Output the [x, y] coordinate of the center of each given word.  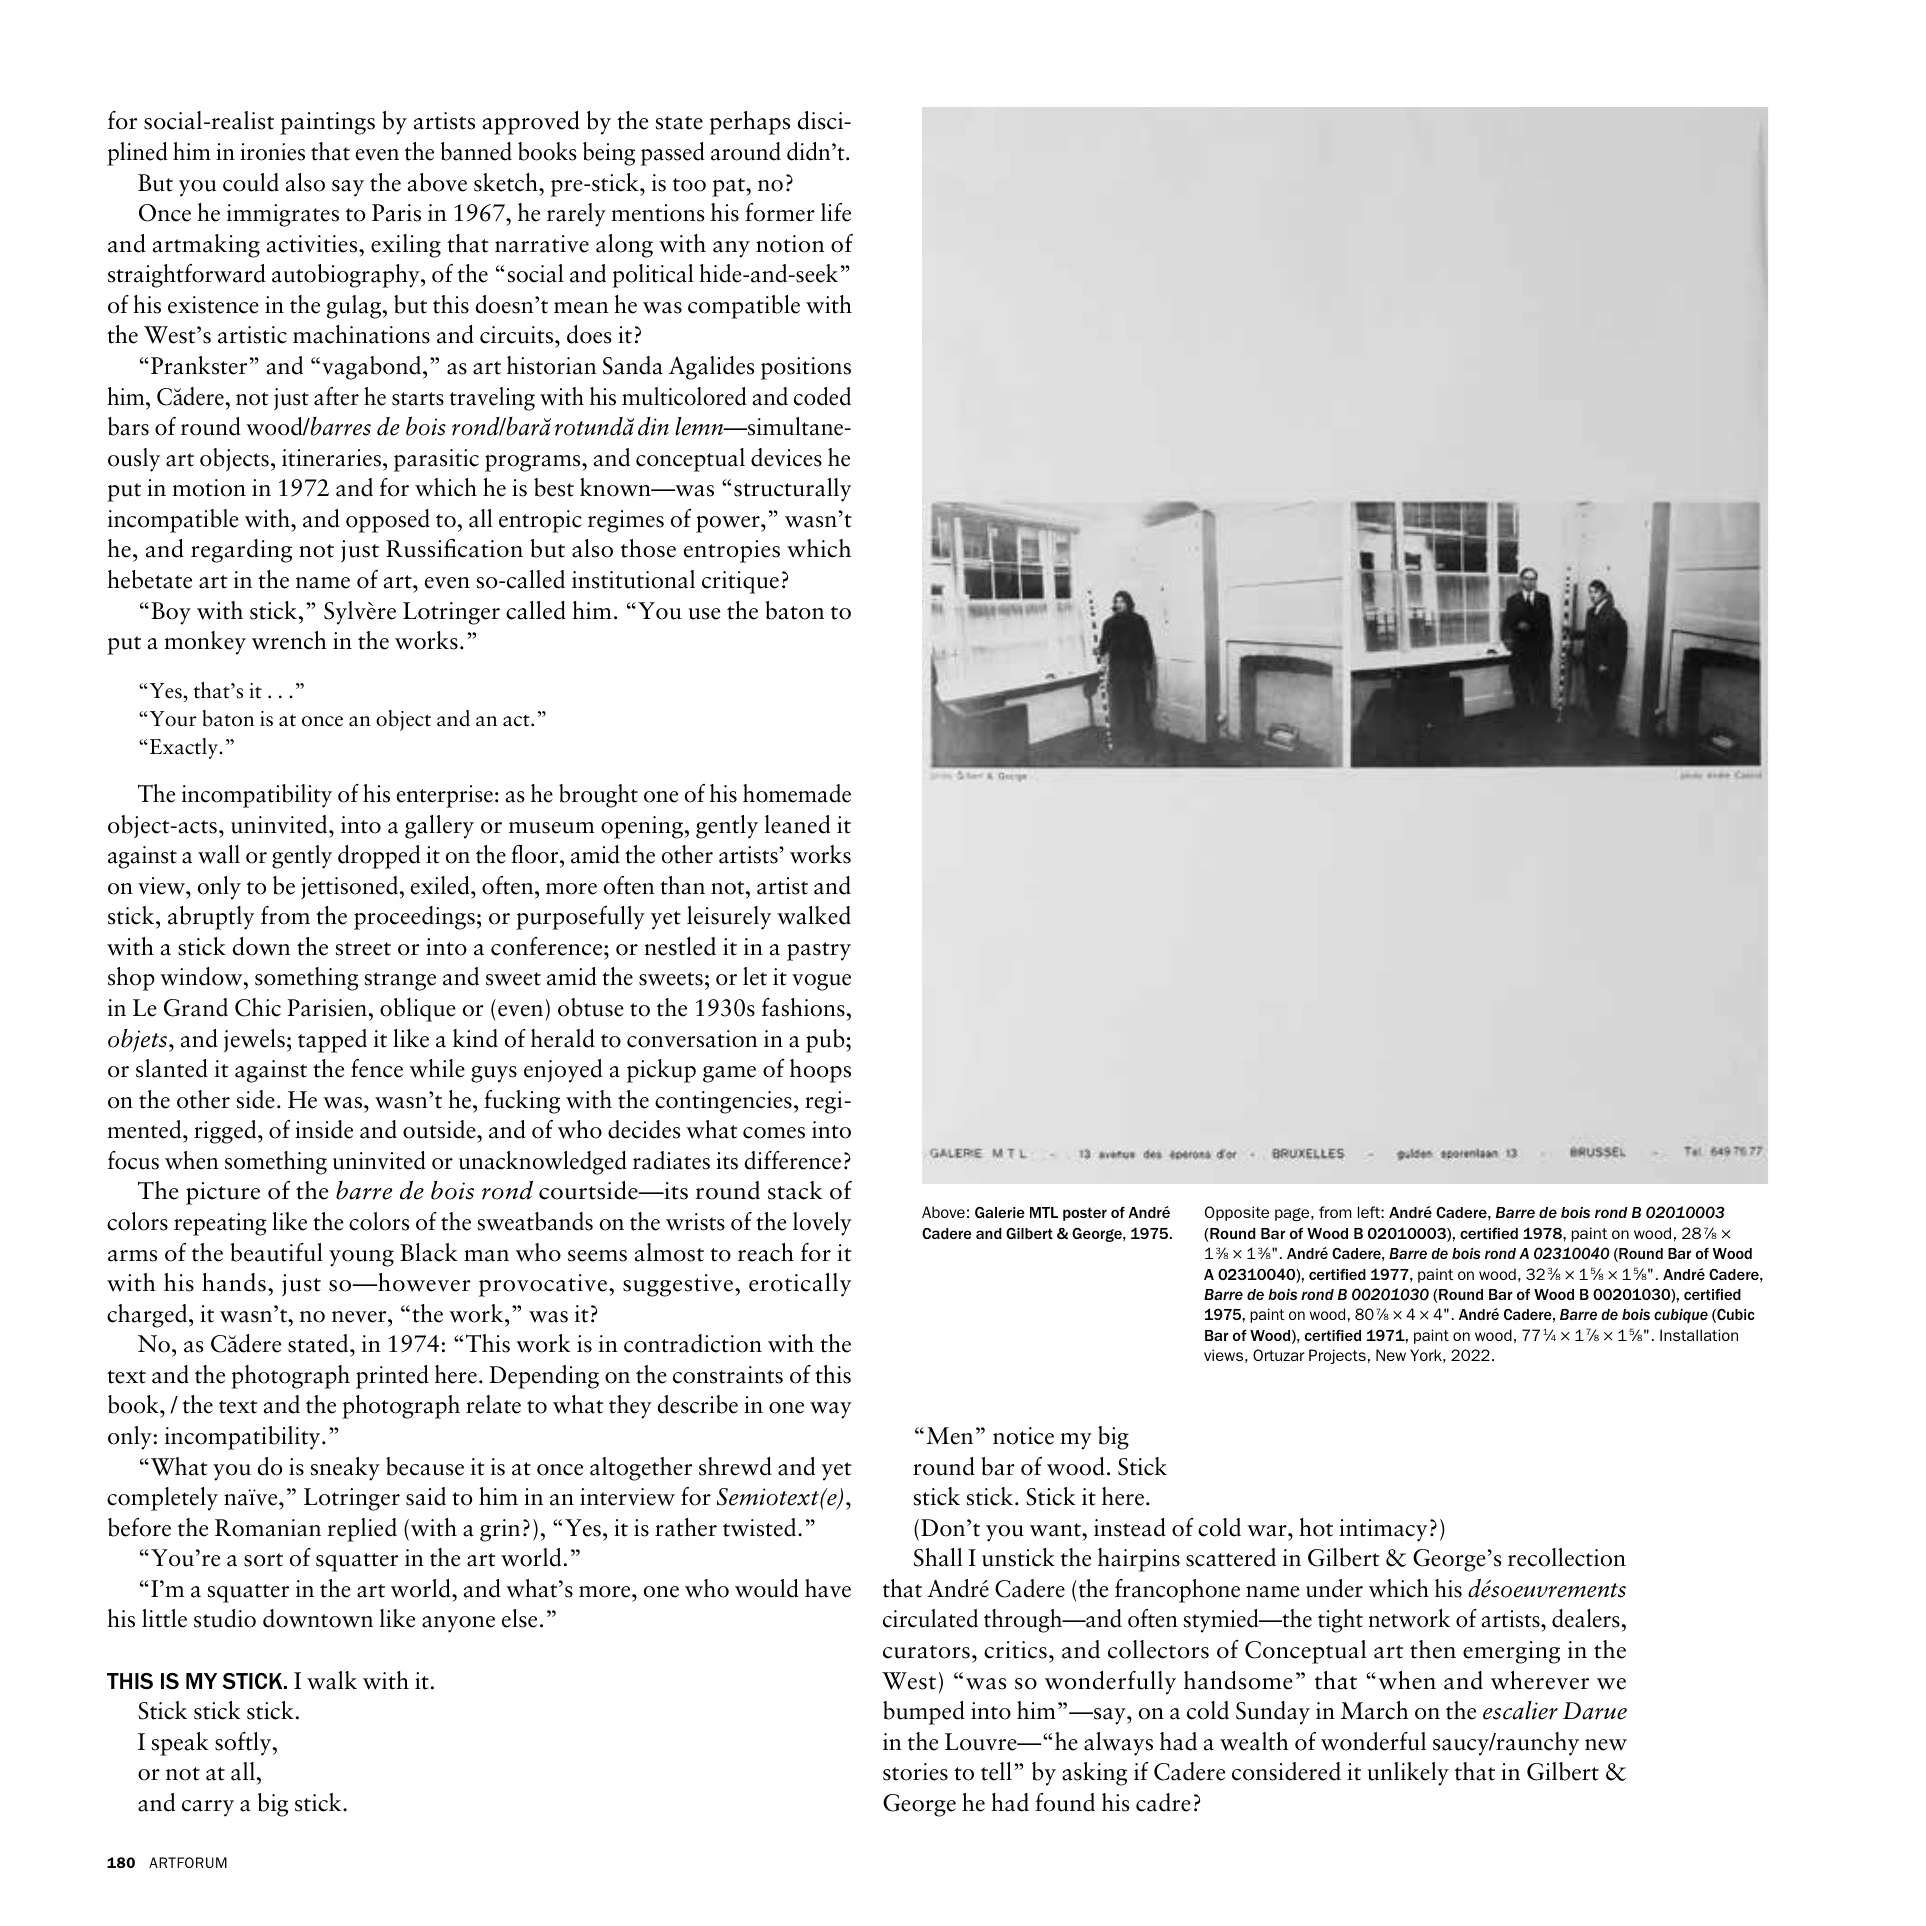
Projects [1337, 1356]
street [363, 949]
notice [1023, 1436]
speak [180, 1744]
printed [392, 1377]
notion [790, 244]
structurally [792, 490]
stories [915, 1772]
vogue [821, 982]
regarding [241, 551]
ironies [272, 152]
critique [740, 582]
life [836, 212]
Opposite [1237, 1213]
